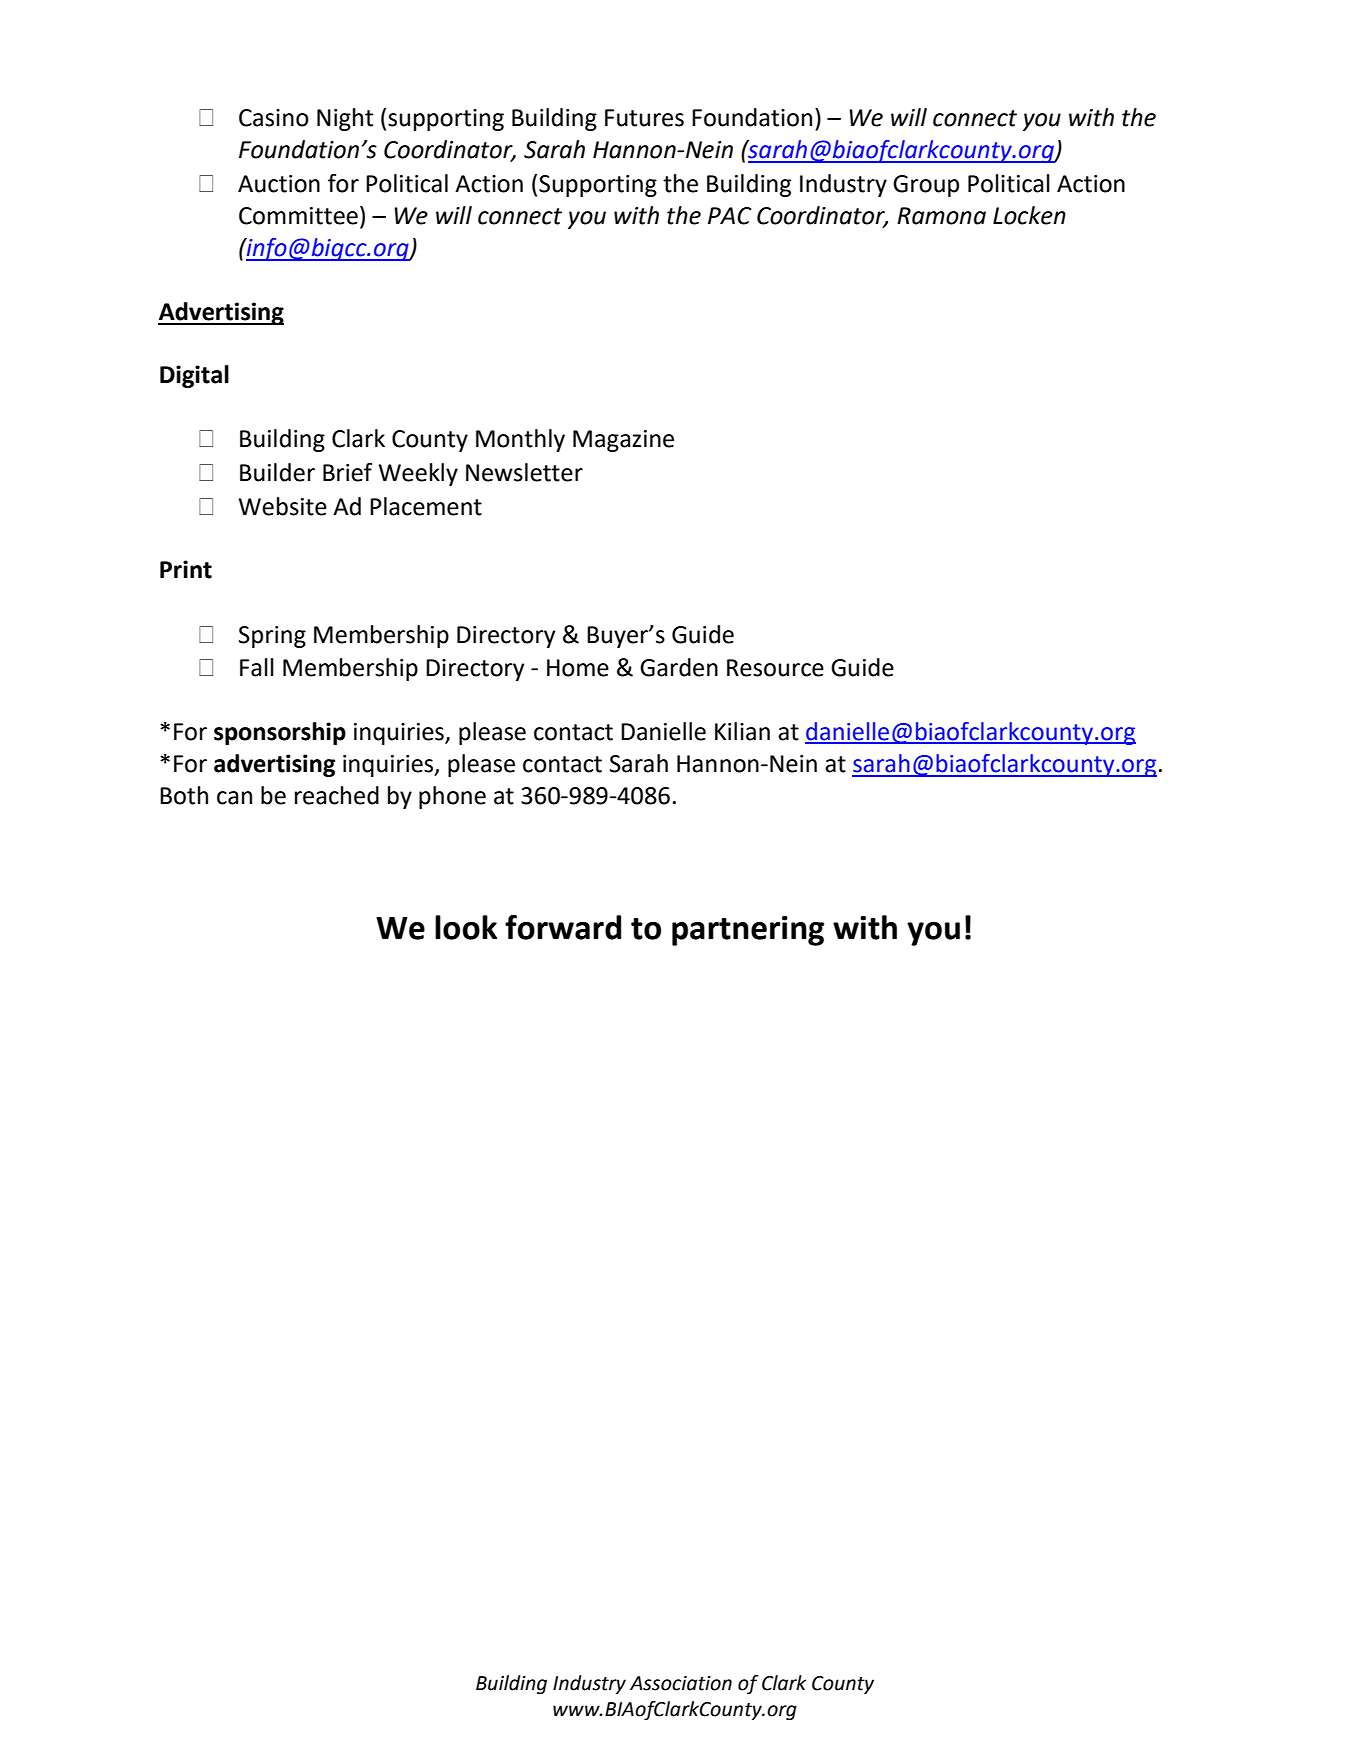  I want to click on Auction, so click(279, 184).
